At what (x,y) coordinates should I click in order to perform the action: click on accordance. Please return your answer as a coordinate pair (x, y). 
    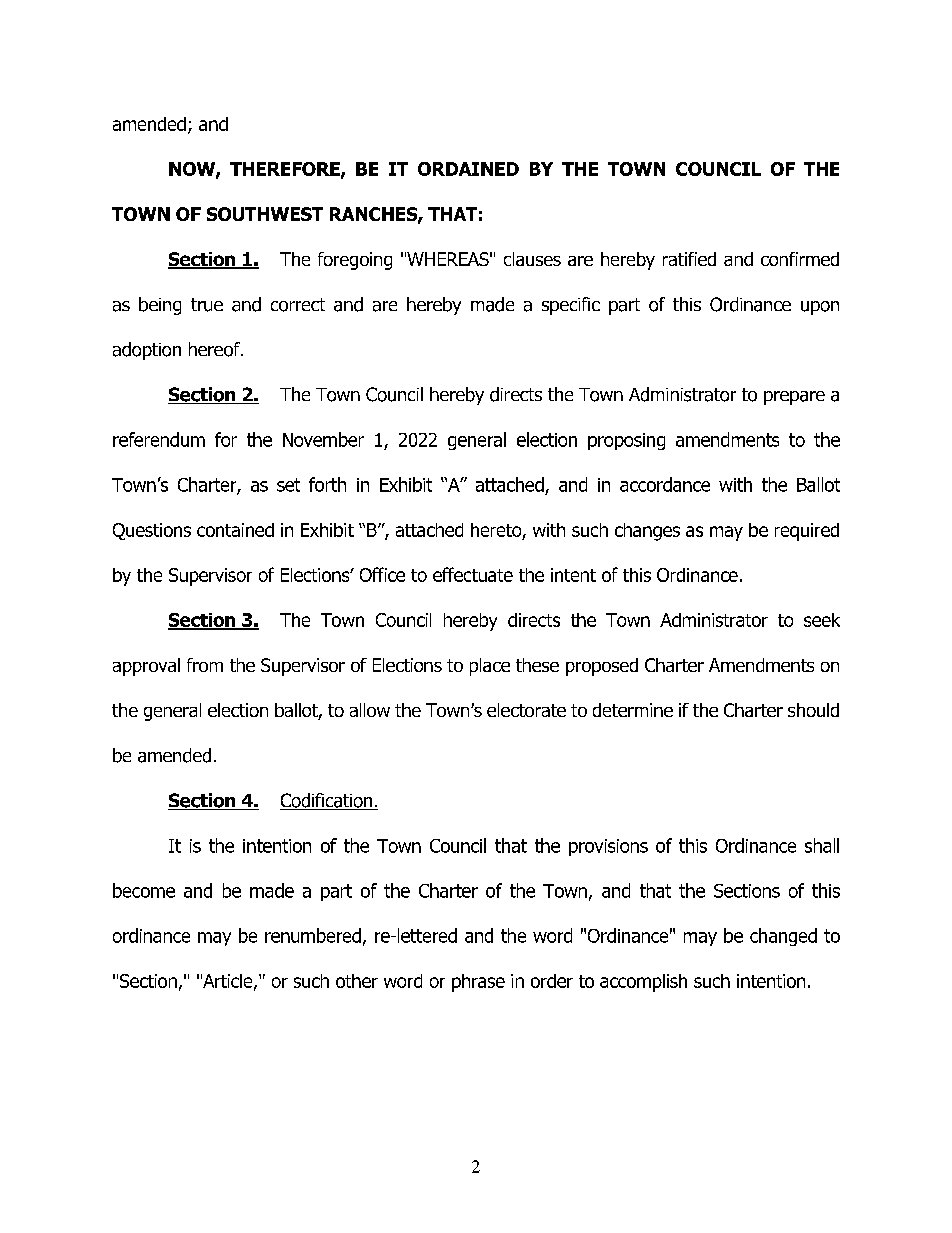
    Looking at the image, I should click on (665, 484).
